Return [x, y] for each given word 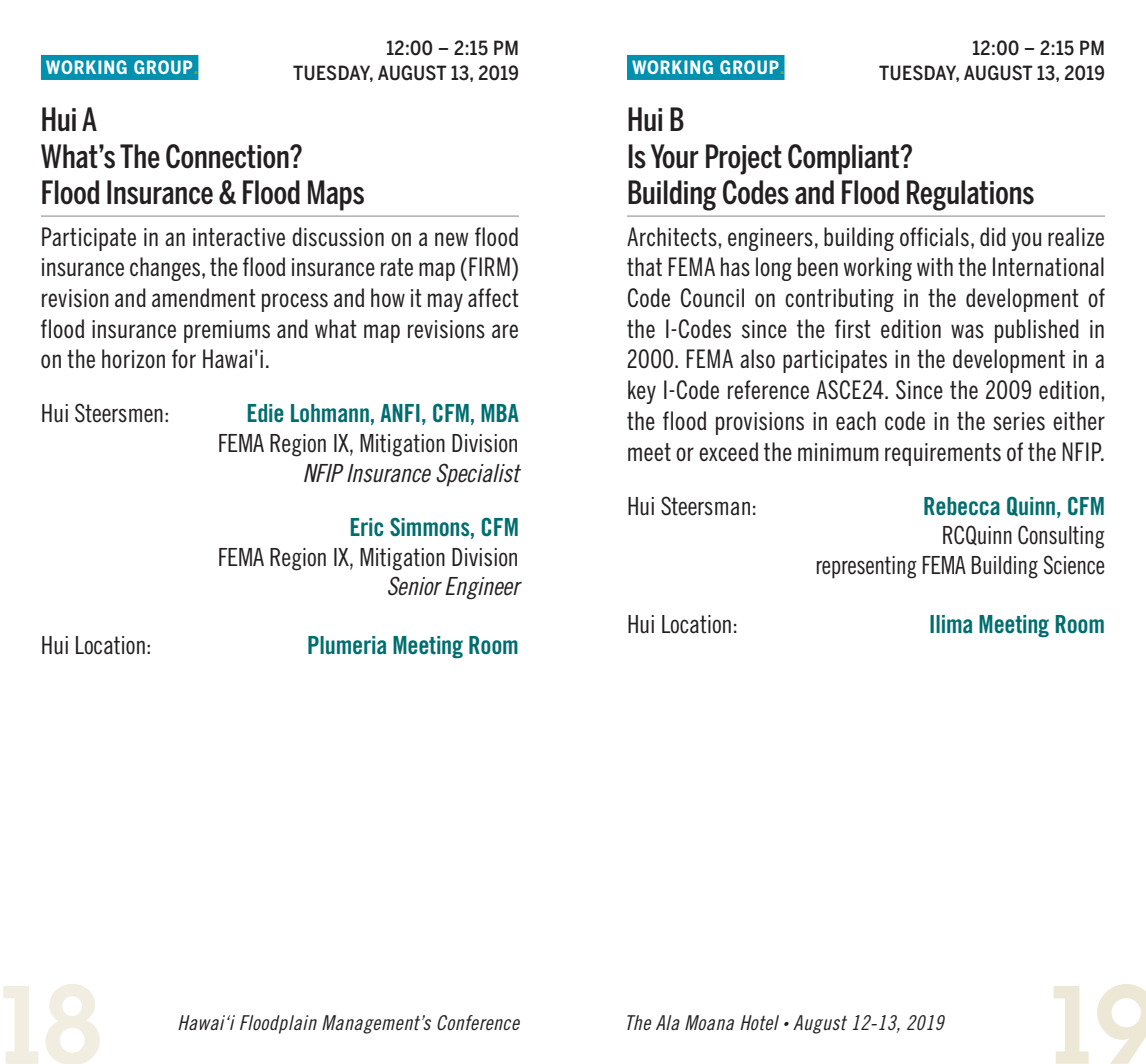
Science [1074, 565]
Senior [415, 586]
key [642, 392]
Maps [336, 195]
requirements [943, 454]
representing [867, 567]
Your [675, 156]
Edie [266, 413]
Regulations [970, 195]
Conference [478, 1022]
